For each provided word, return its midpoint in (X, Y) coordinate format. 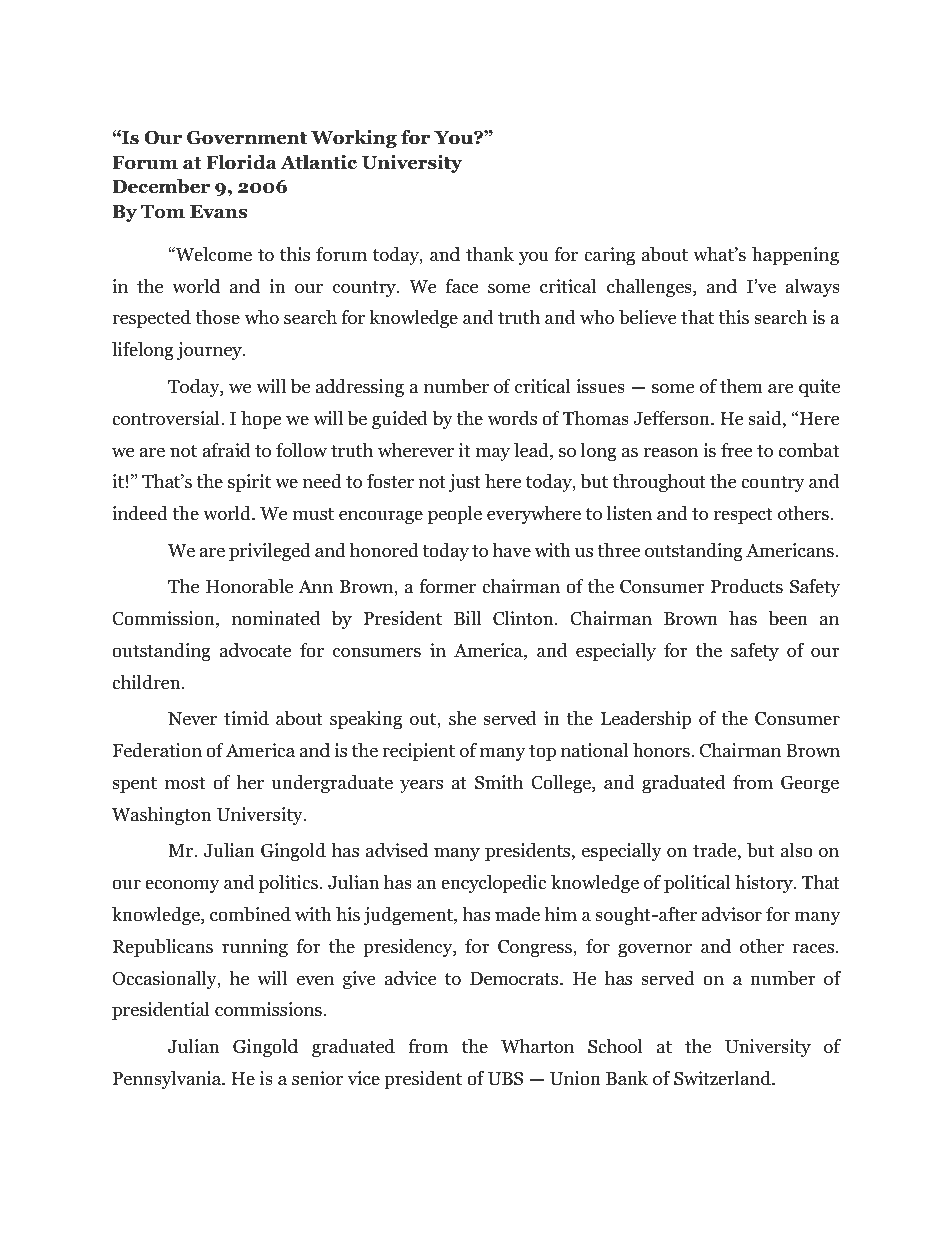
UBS (505, 1078)
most (185, 783)
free (736, 450)
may (493, 454)
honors (662, 750)
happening (795, 256)
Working (354, 139)
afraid (226, 450)
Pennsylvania (168, 1080)
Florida (241, 162)
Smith (499, 782)
